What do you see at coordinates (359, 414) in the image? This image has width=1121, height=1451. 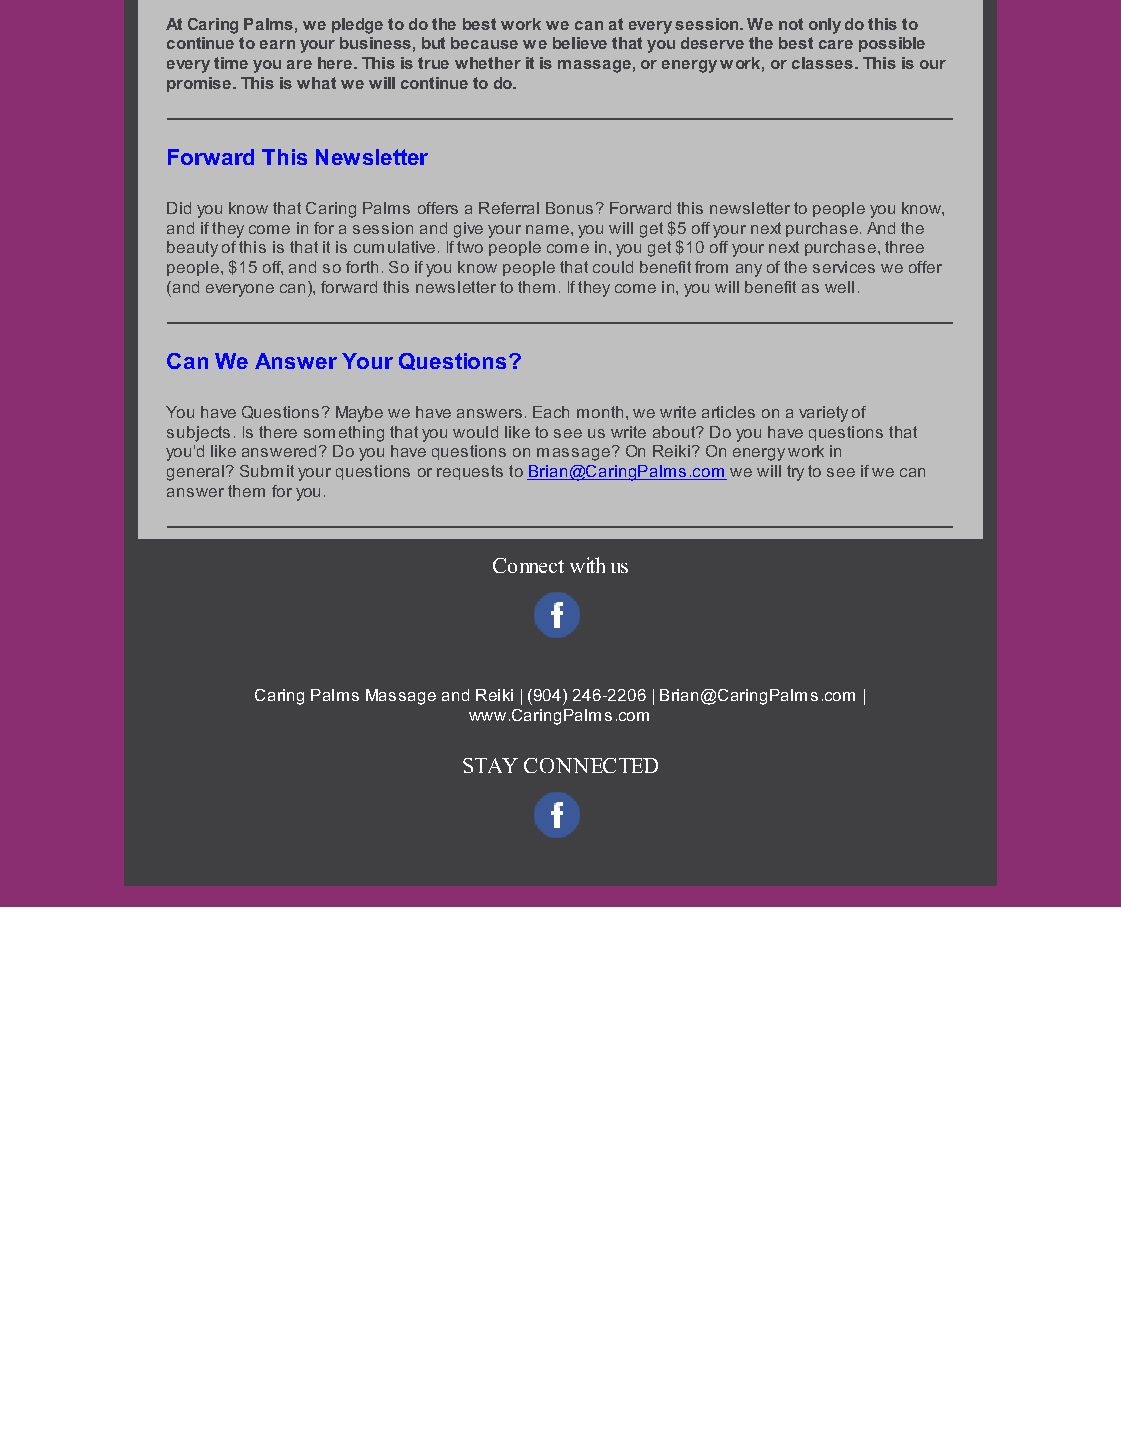 I see `Maybe` at bounding box center [359, 414].
